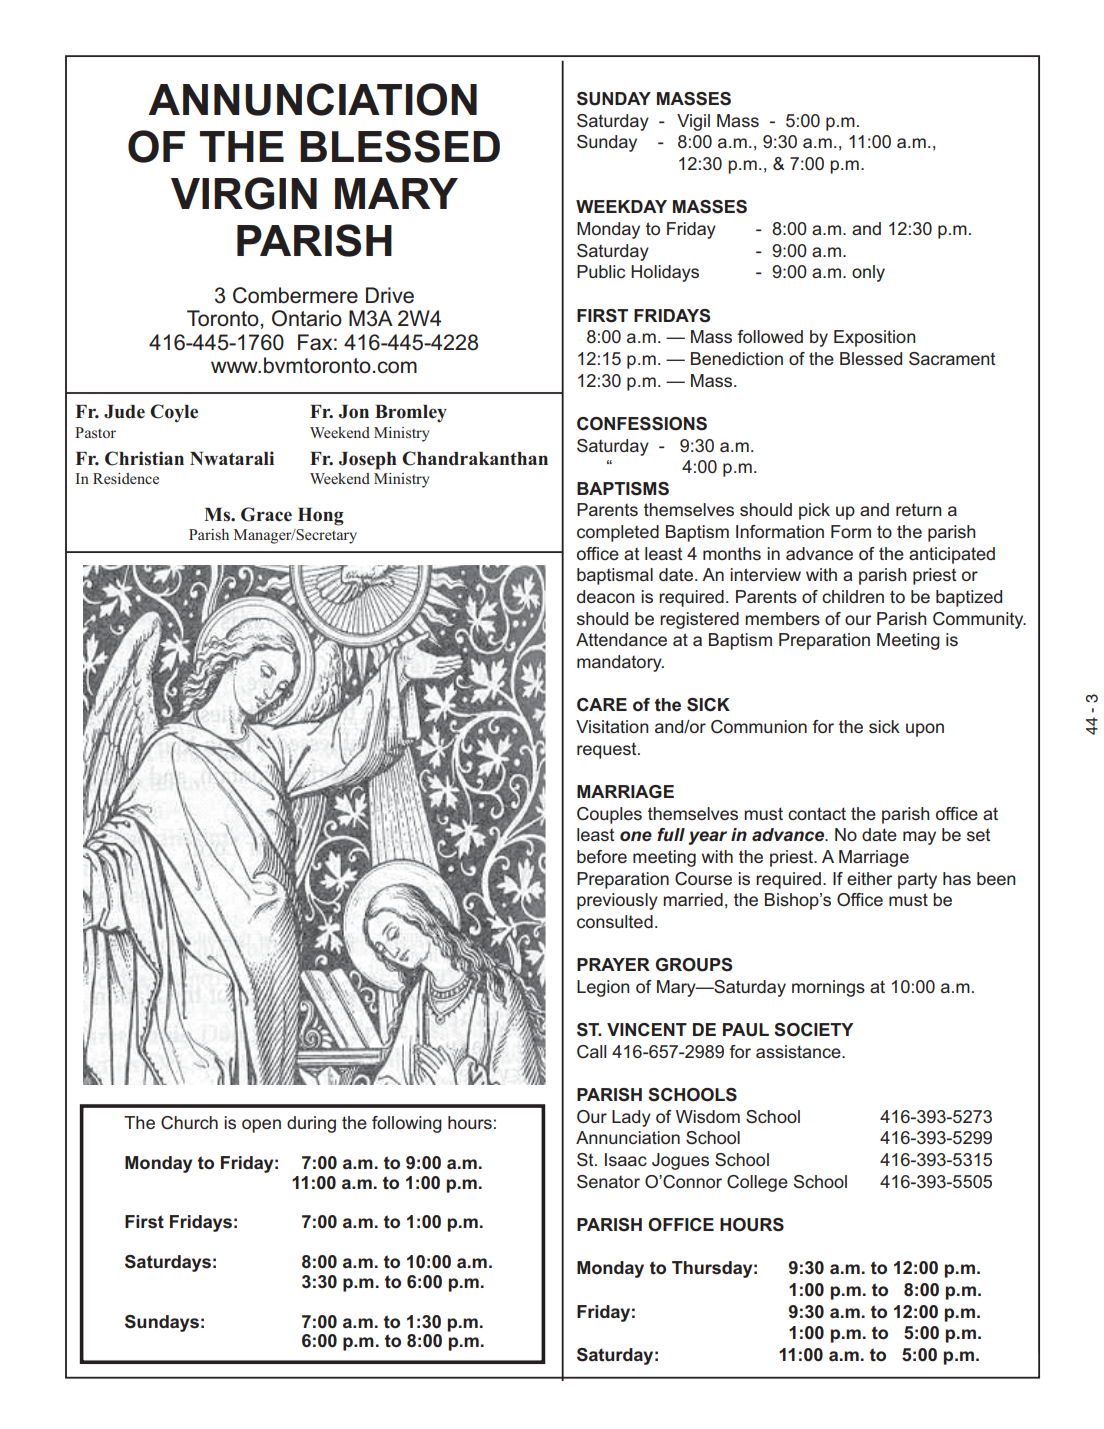 The width and height of the page is (1104, 1429). Describe the element at coordinates (244, 193) in the page. I see `VIRGIN` at that location.
